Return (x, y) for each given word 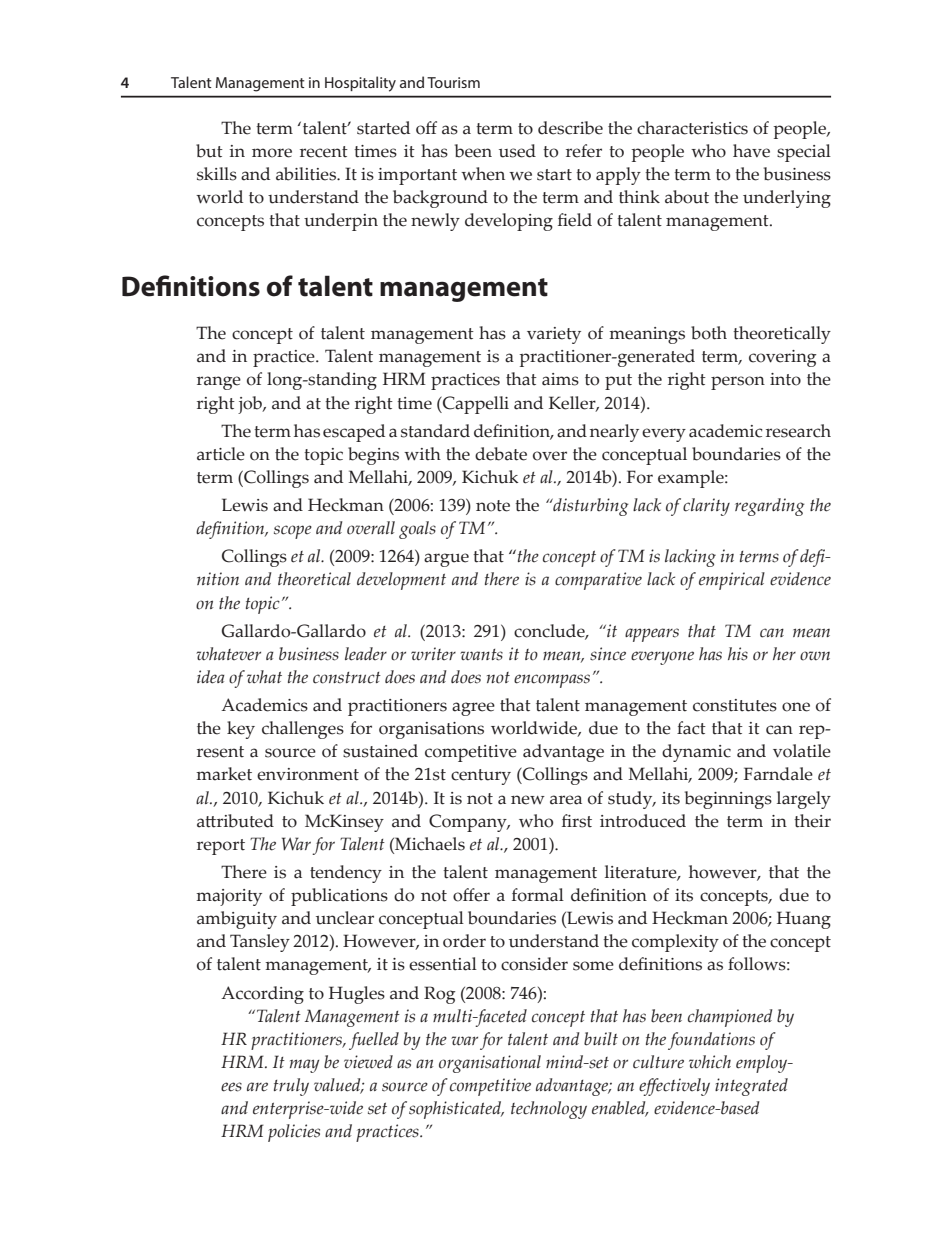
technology (549, 1110)
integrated (751, 1087)
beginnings (728, 800)
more (272, 153)
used (517, 151)
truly (291, 1087)
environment (308, 774)
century (481, 777)
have (751, 151)
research (798, 431)
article (221, 454)
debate (501, 454)
